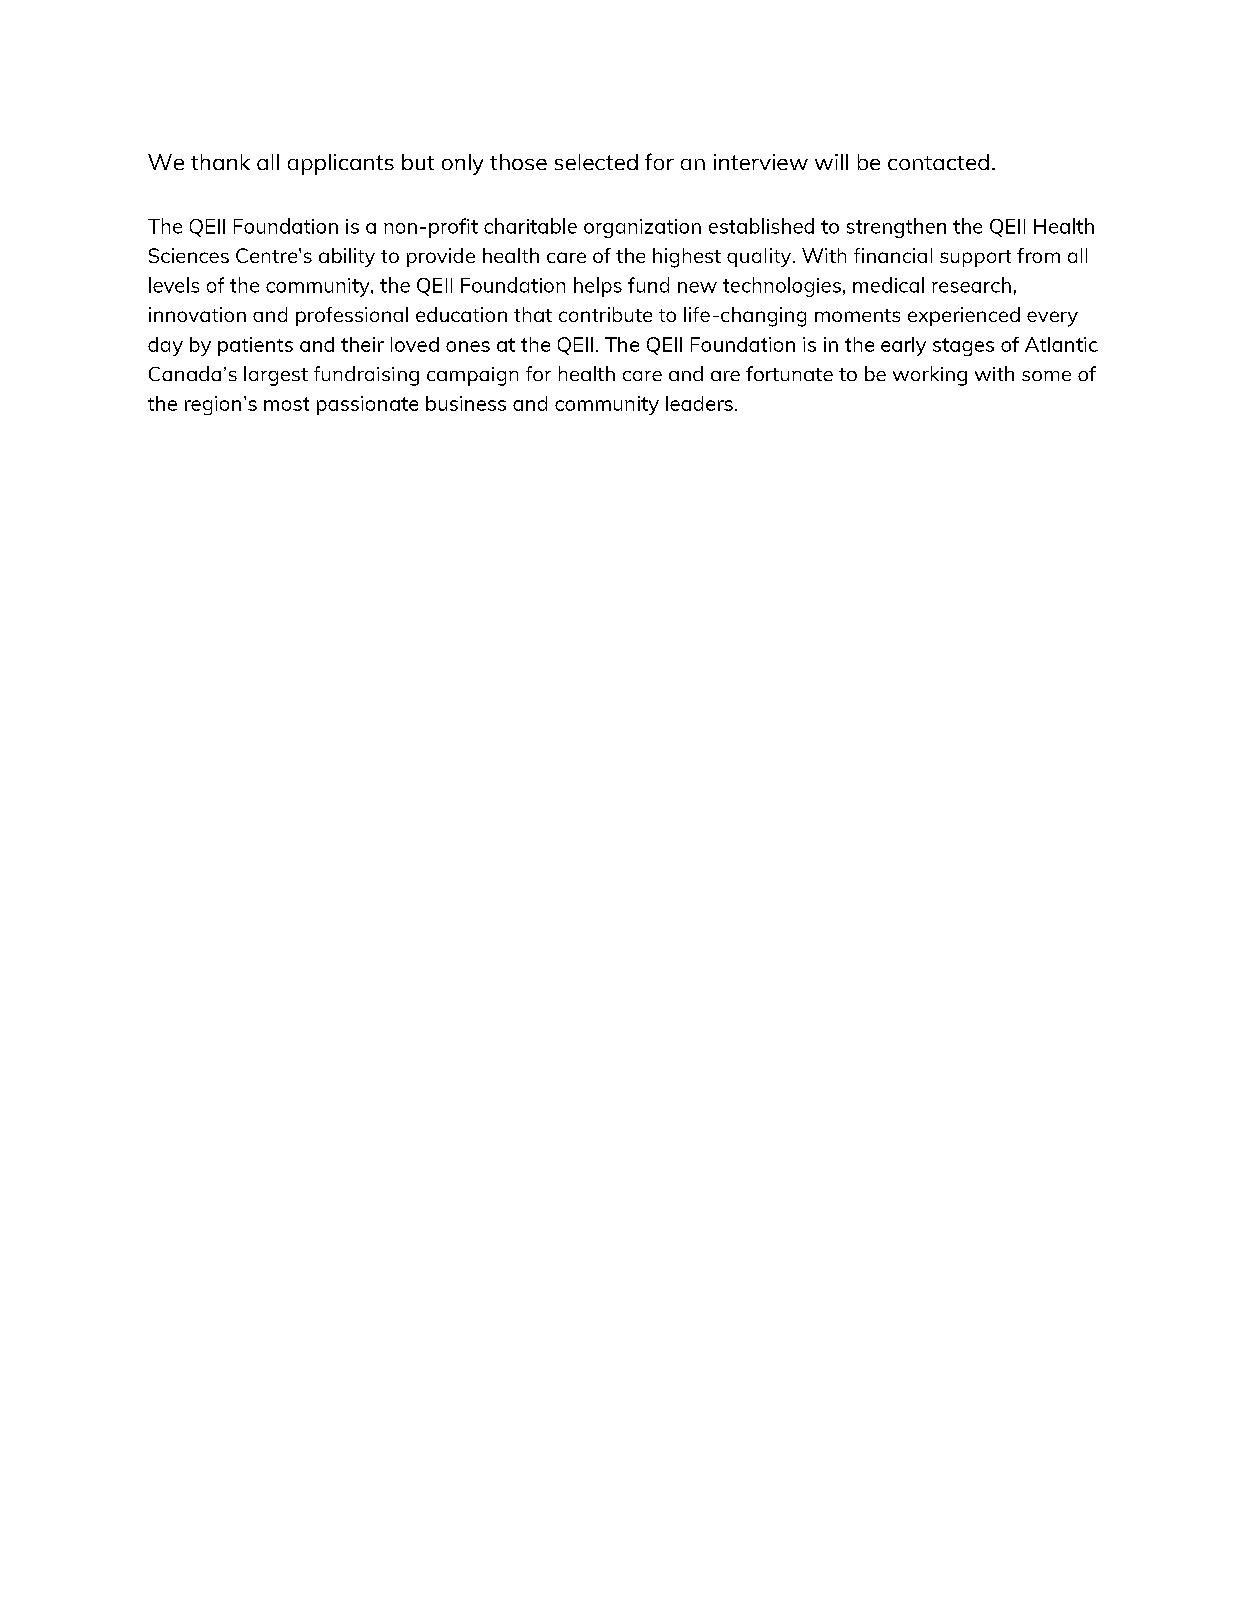 This screenshot has height=1623, width=1254. What do you see at coordinates (174, 285) in the screenshot?
I see `levels` at bounding box center [174, 285].
